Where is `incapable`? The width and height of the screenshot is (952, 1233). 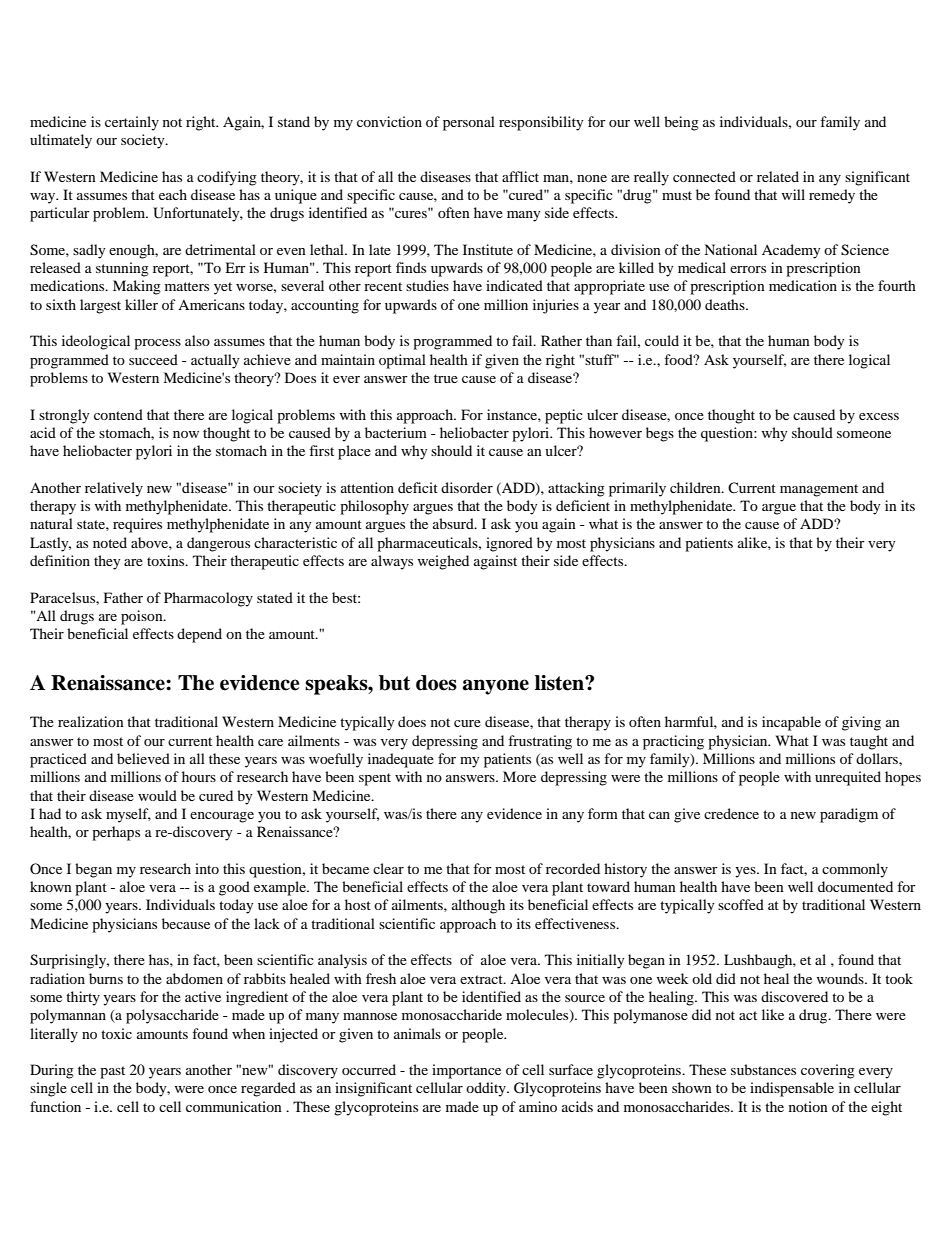
incapable is located at coordinates (791, 723).
